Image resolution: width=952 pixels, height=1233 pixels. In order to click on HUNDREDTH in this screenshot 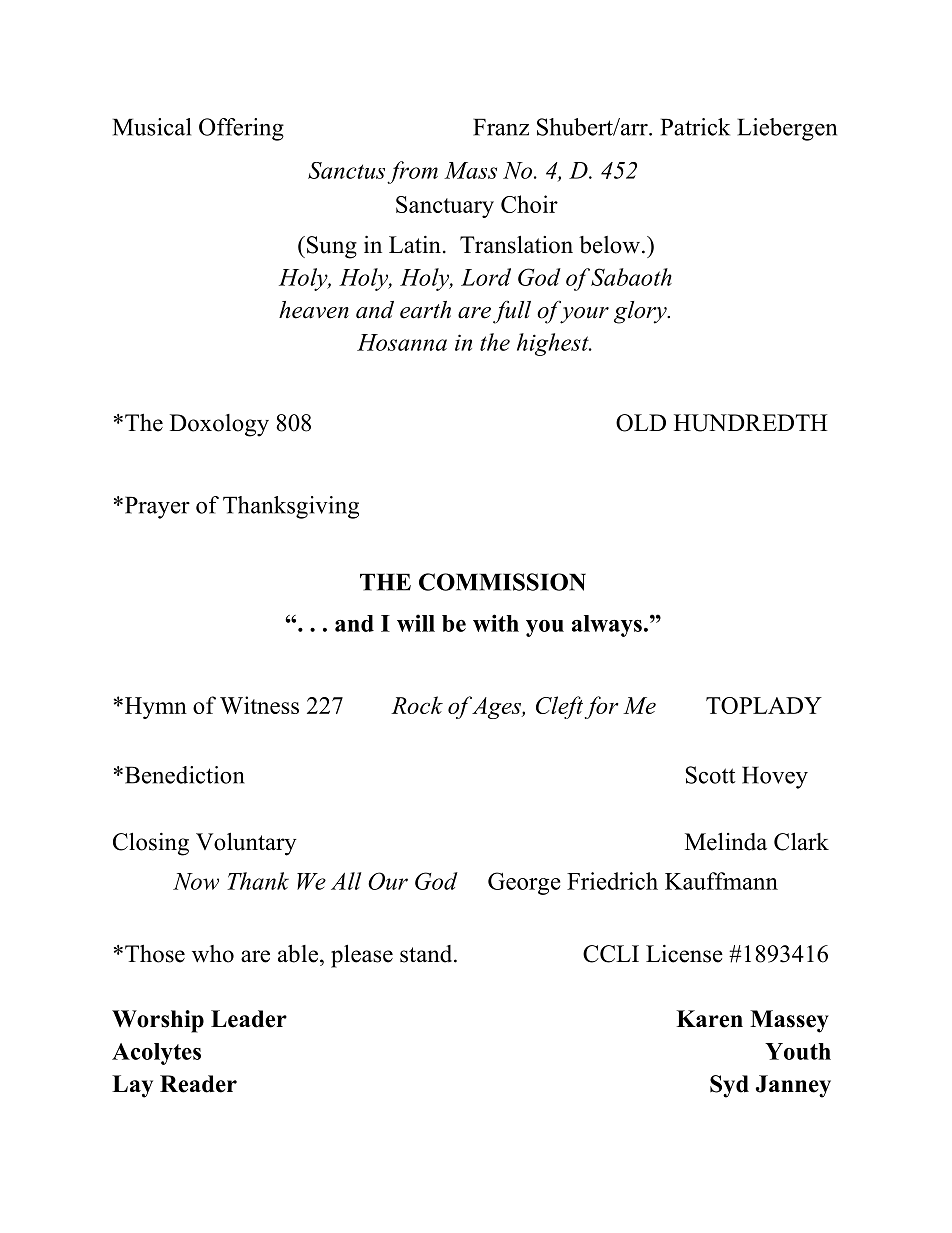, I will do `click(750, 423)`.
